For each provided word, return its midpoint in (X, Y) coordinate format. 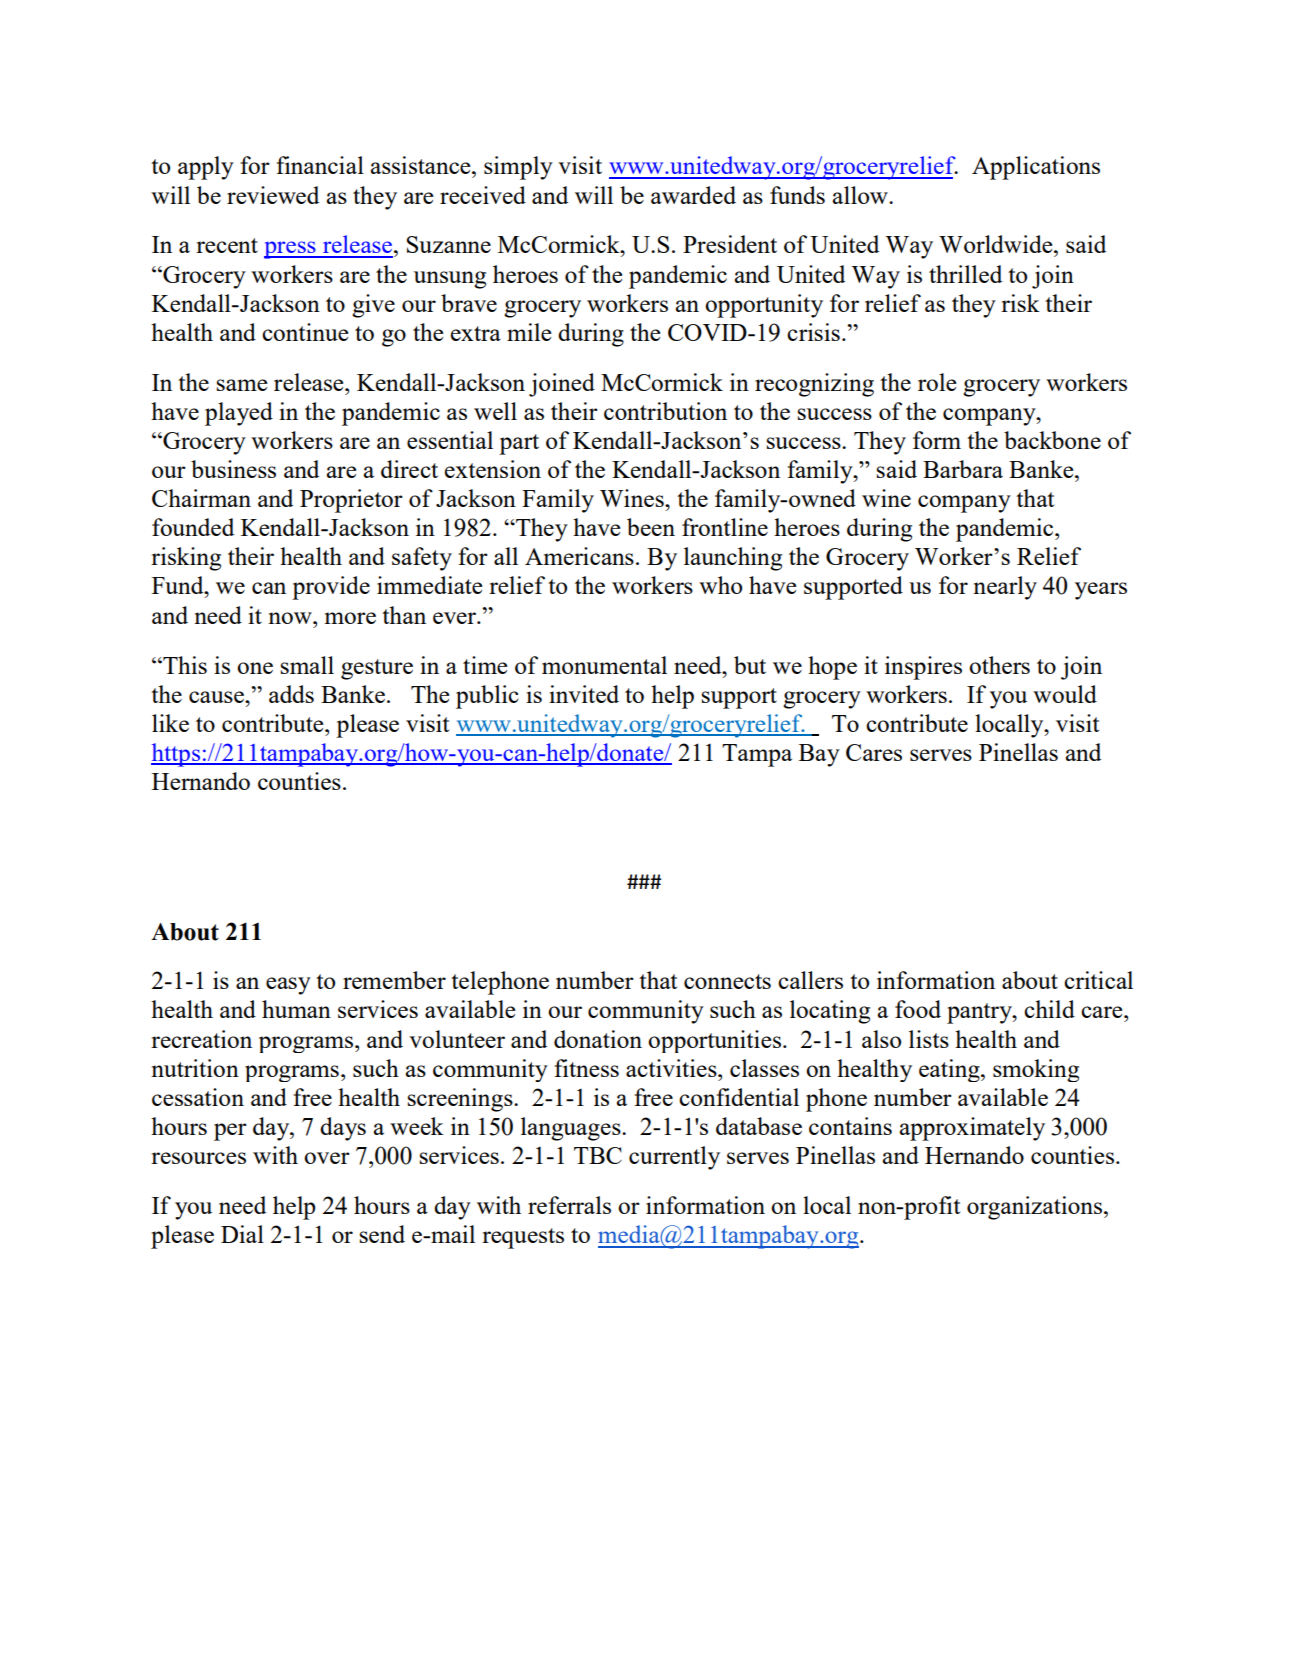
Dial (242, 1234)
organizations (1034, 1208)
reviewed (273, 195)
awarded (693, 195)
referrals (569, 1205)
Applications (1036, 168)
